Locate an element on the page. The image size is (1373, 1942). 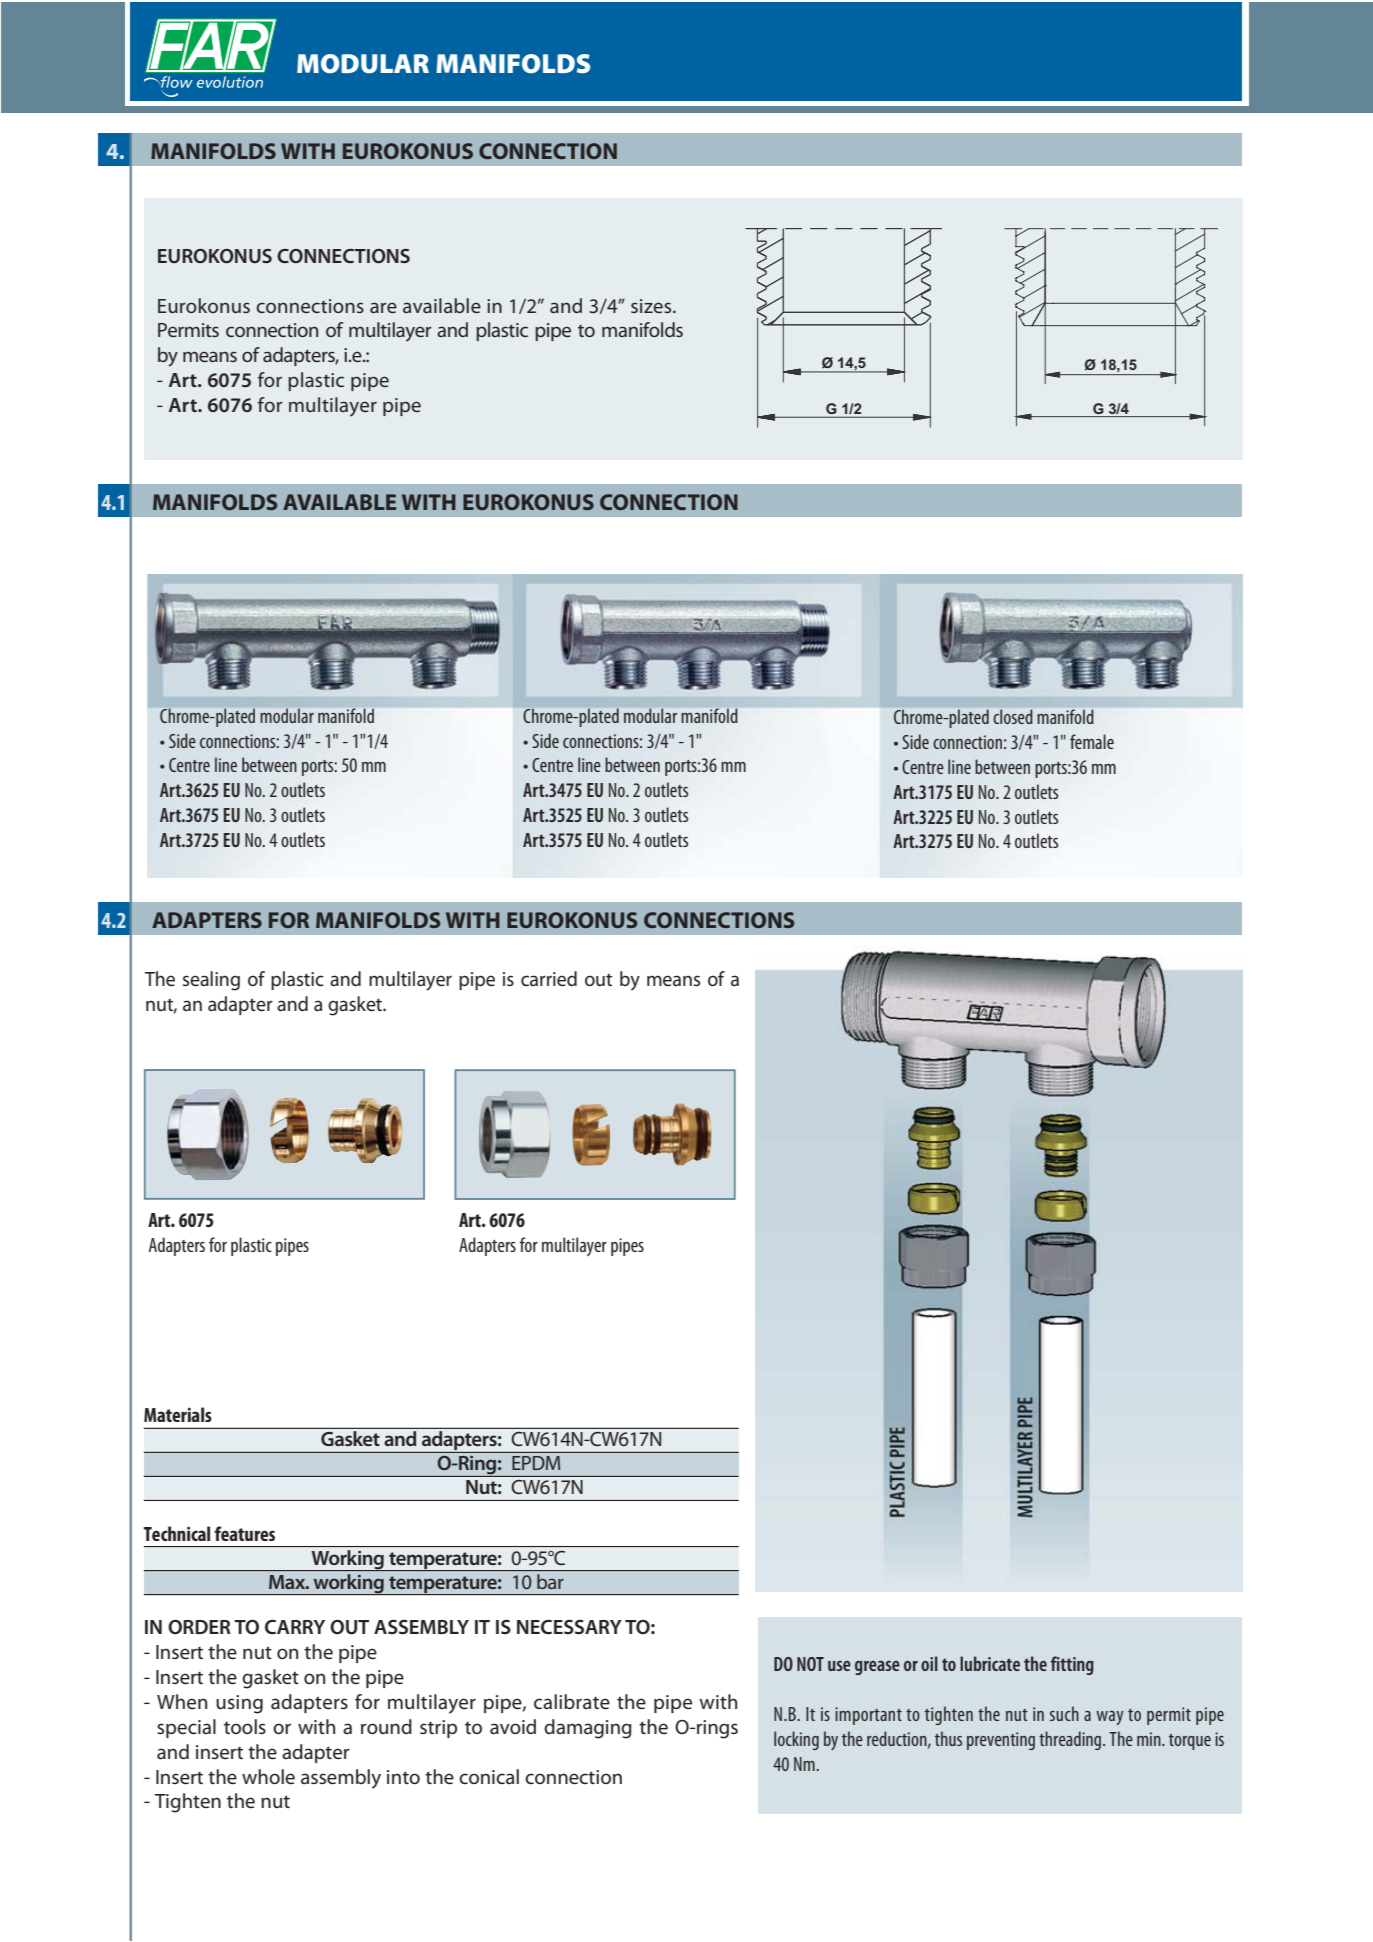
closed is located at coordinates (1012, 716).
